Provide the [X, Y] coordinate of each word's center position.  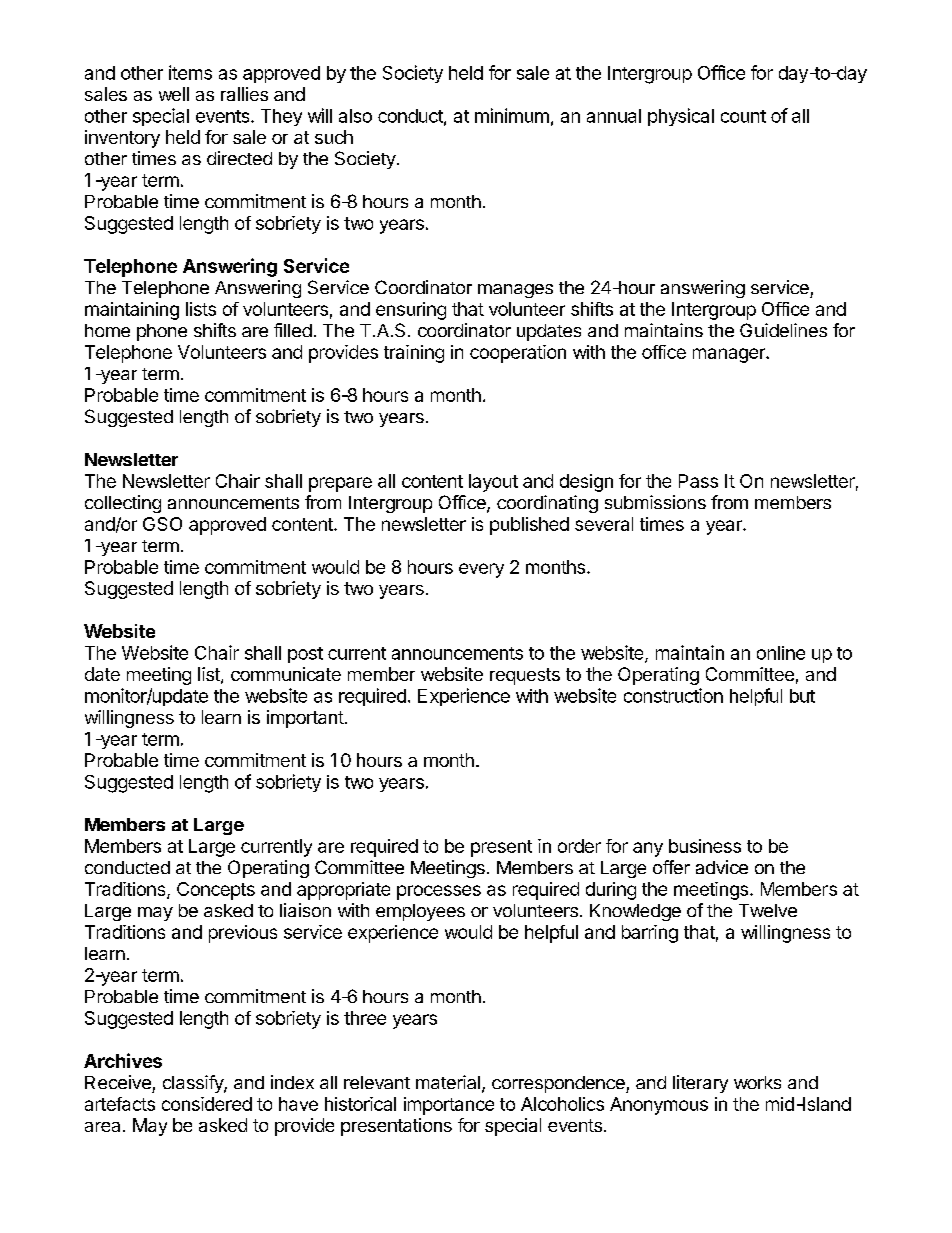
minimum [512, 115]
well [174, 94]
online [781, 653]
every [481, 570]
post [305, 655]
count [743, 116]
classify [194, 1084]
